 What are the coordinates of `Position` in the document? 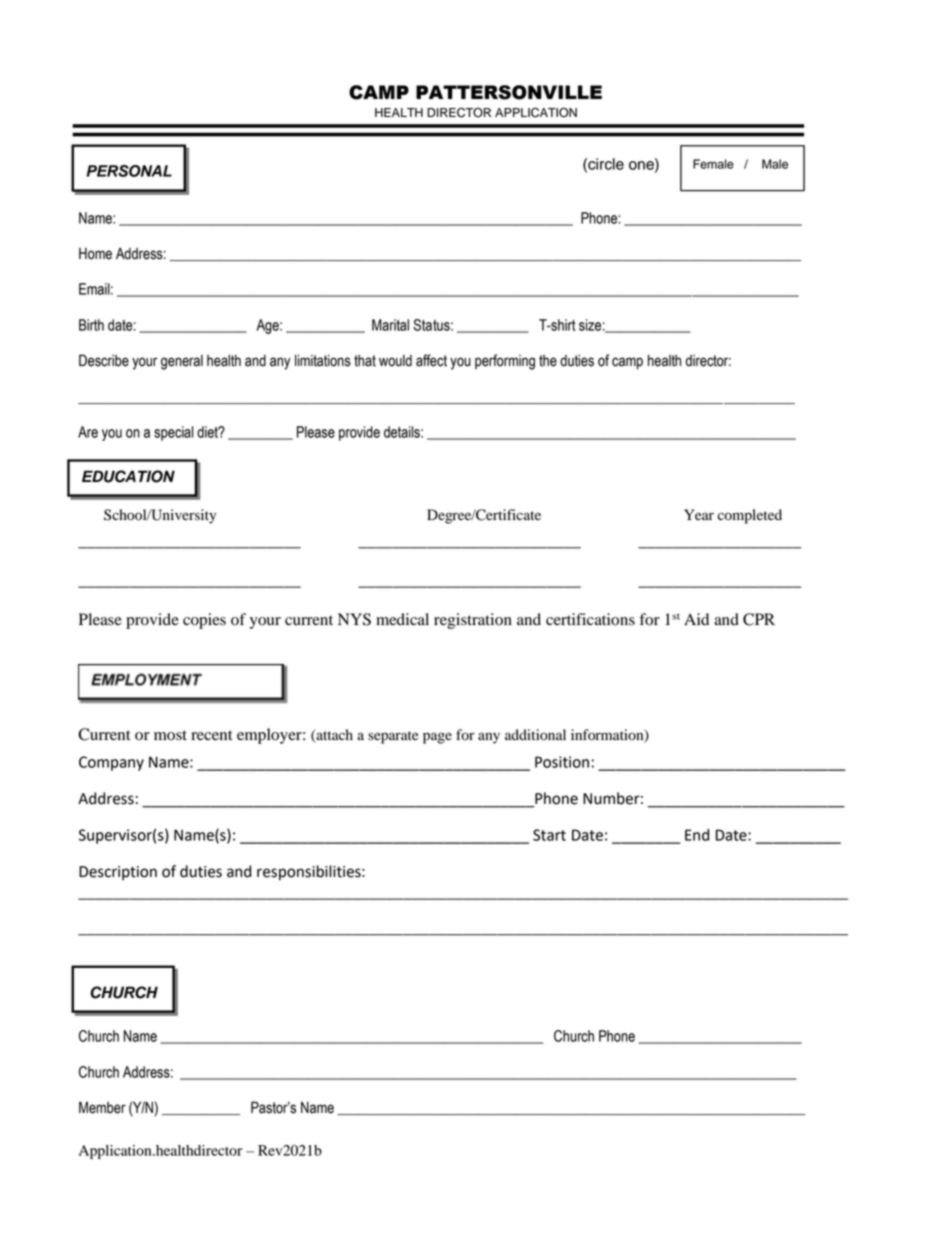 It's located at (562, 762).
